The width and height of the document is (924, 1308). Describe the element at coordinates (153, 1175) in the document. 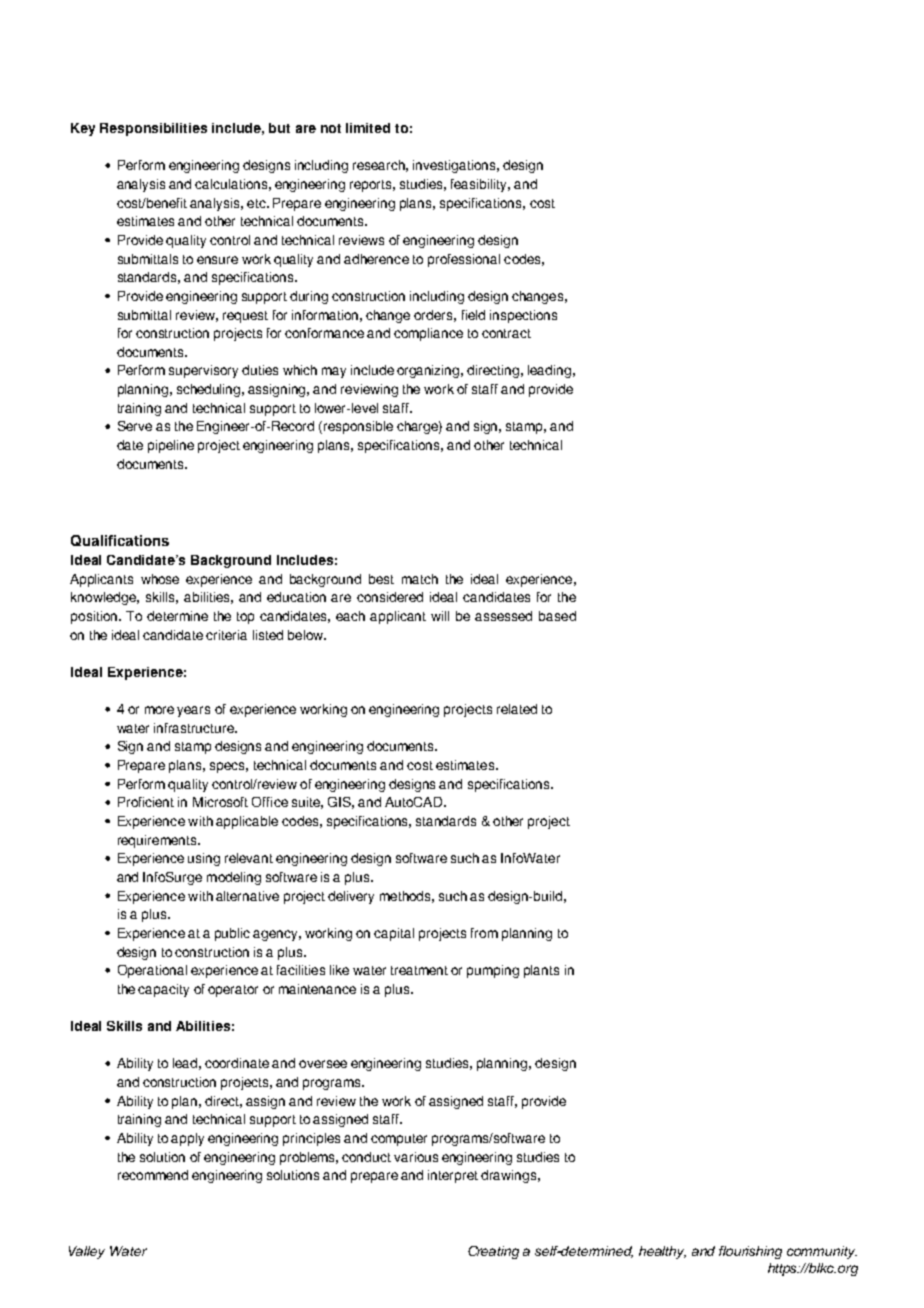

I see `recommend` at that location.
